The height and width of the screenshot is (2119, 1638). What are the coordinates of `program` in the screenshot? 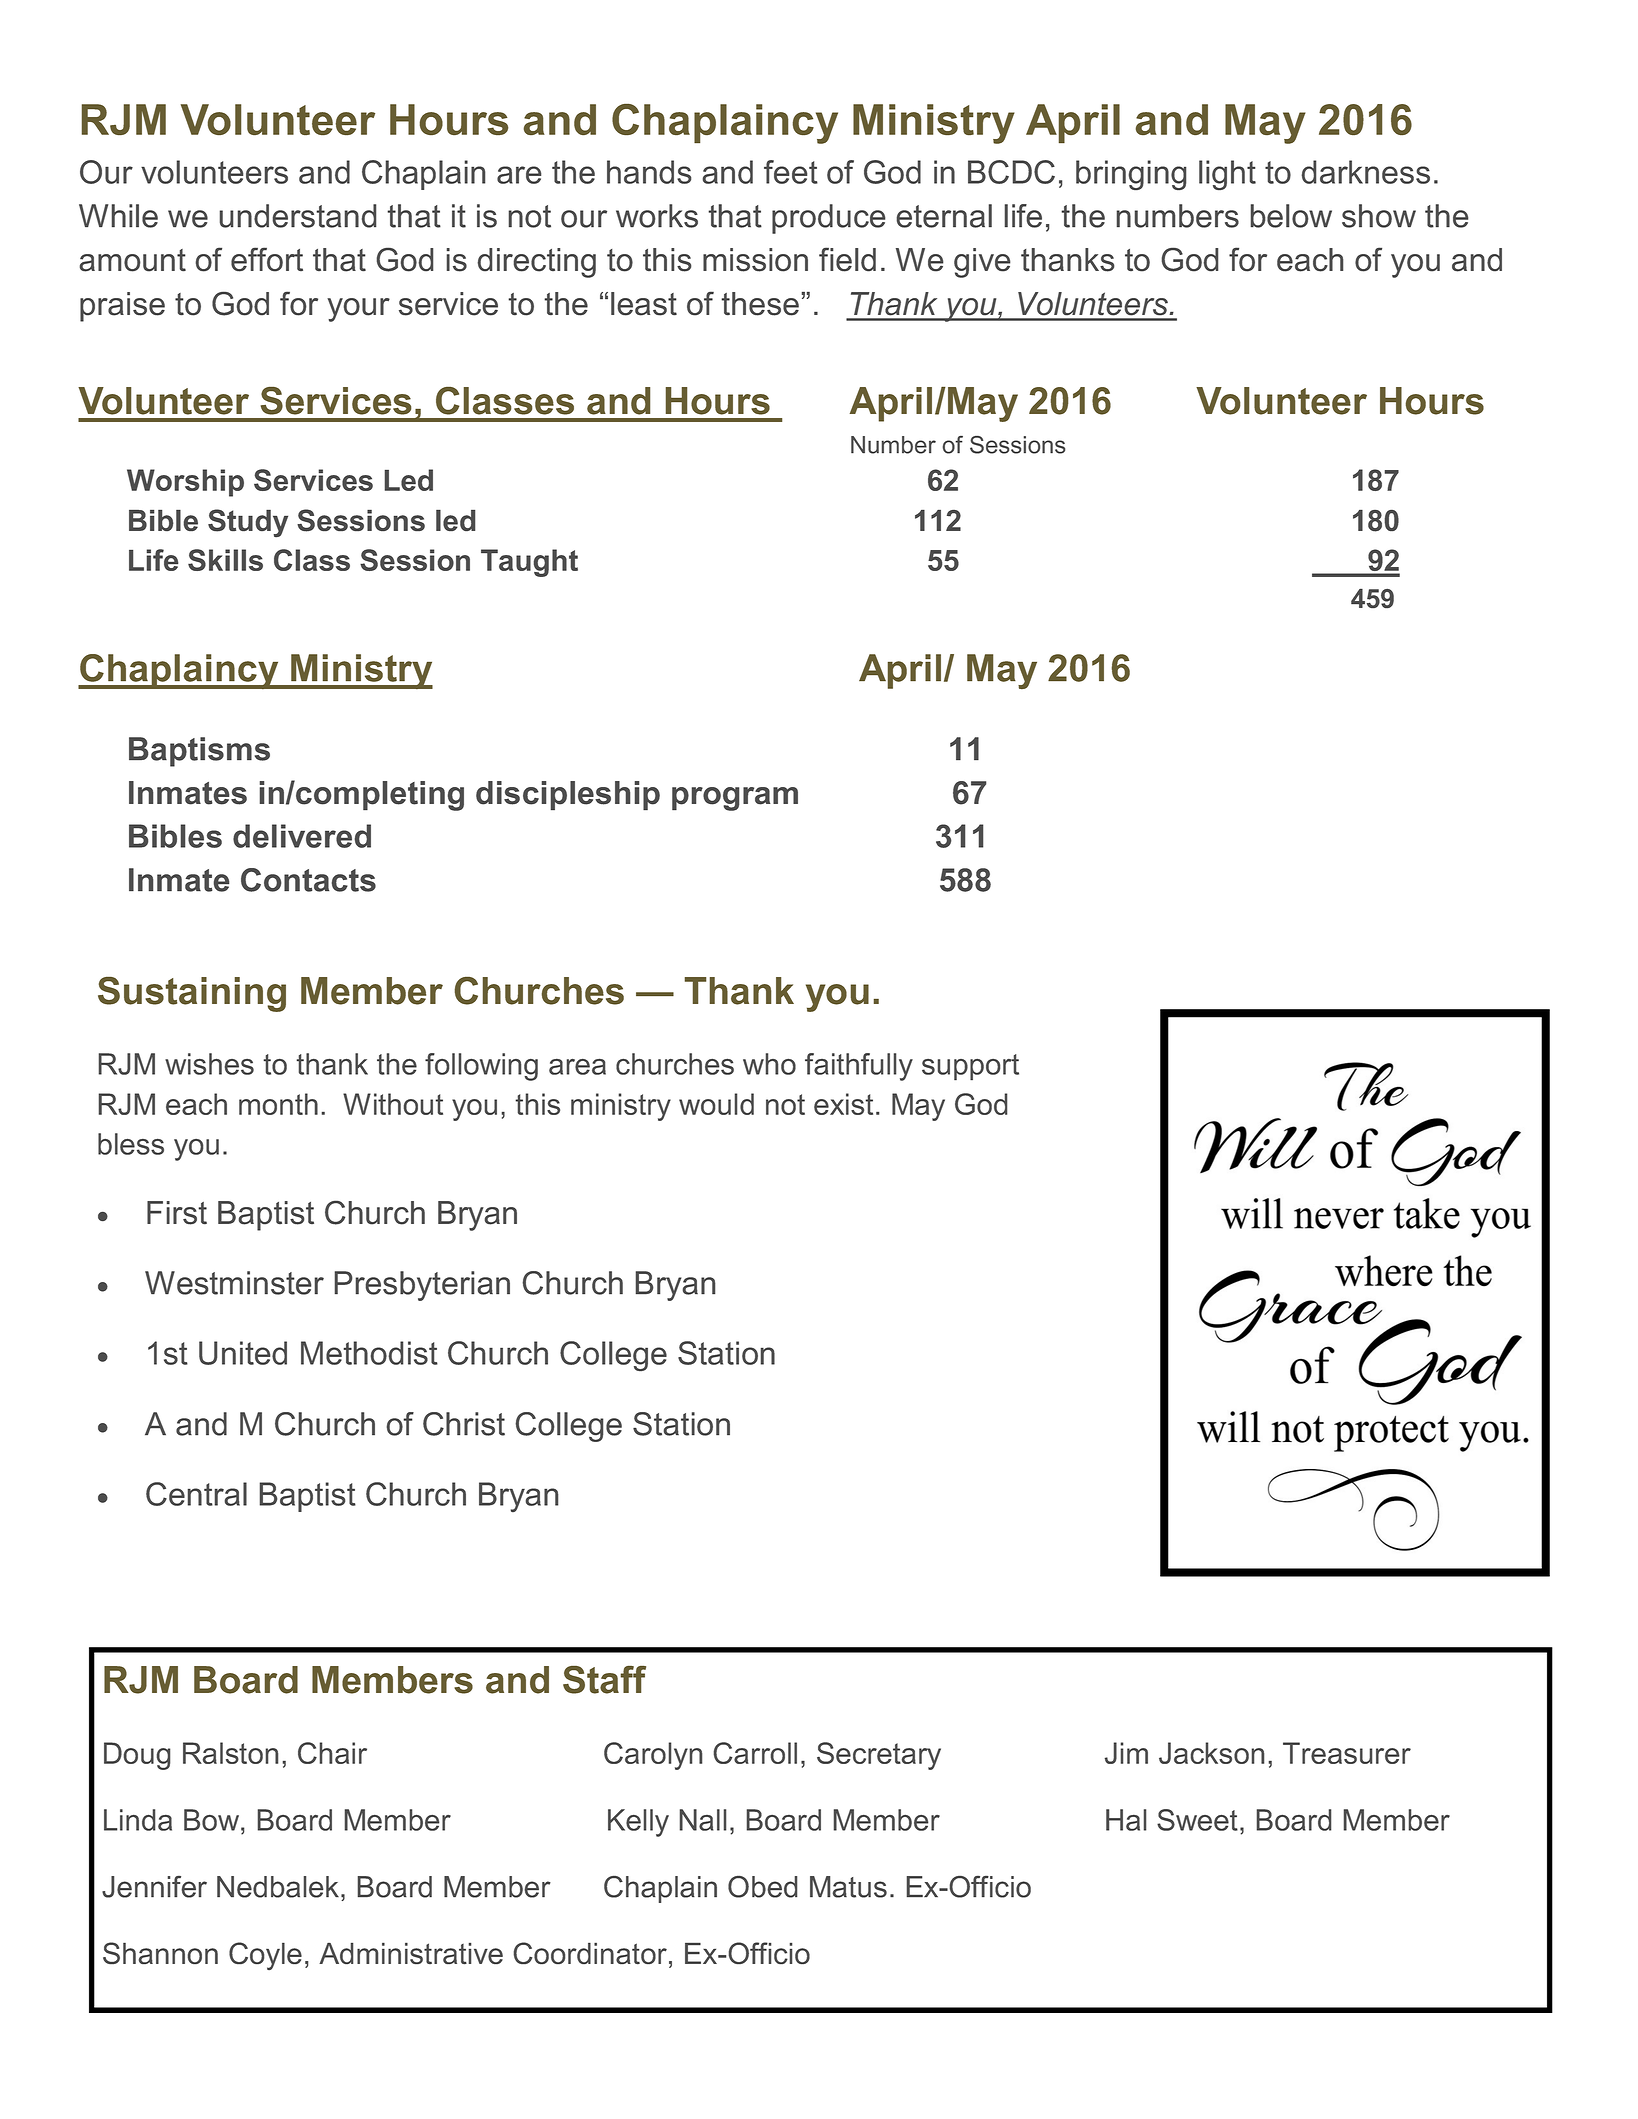 It's located at (735, 799).
